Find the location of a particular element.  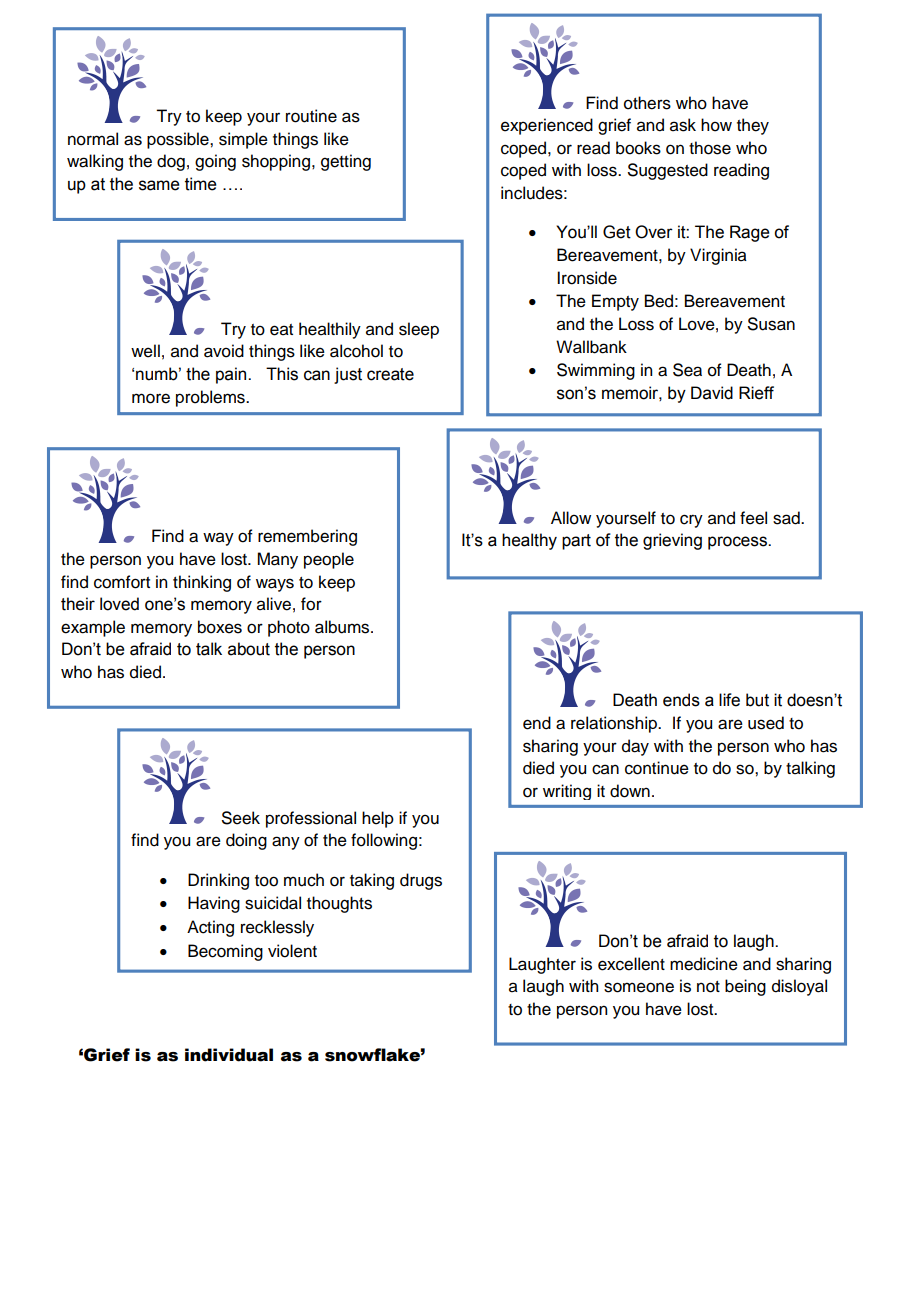

cry is located at coordinates (691, 521).
